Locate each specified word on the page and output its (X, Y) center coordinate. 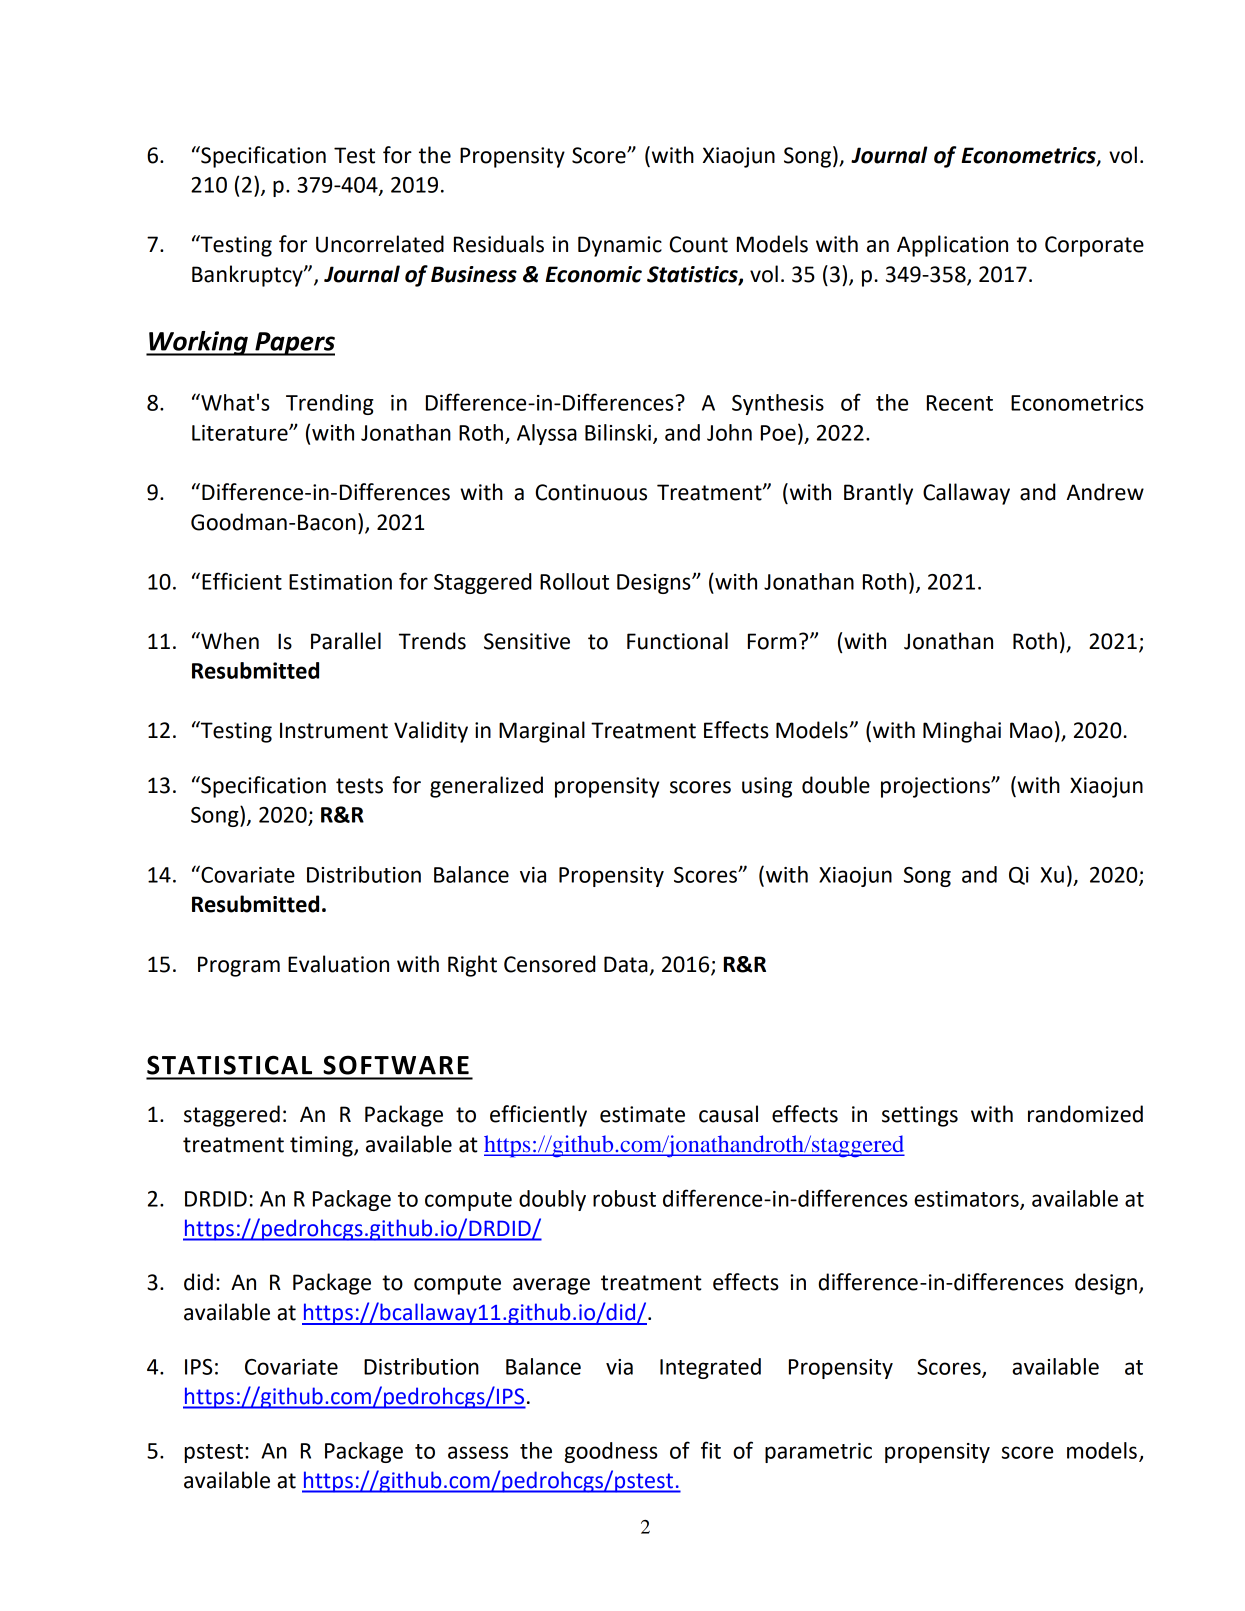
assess (478, 1452)
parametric (818, 1453)
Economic (593, 274)
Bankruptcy (248, 276)
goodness (611, 1452)
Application (952, 246)
